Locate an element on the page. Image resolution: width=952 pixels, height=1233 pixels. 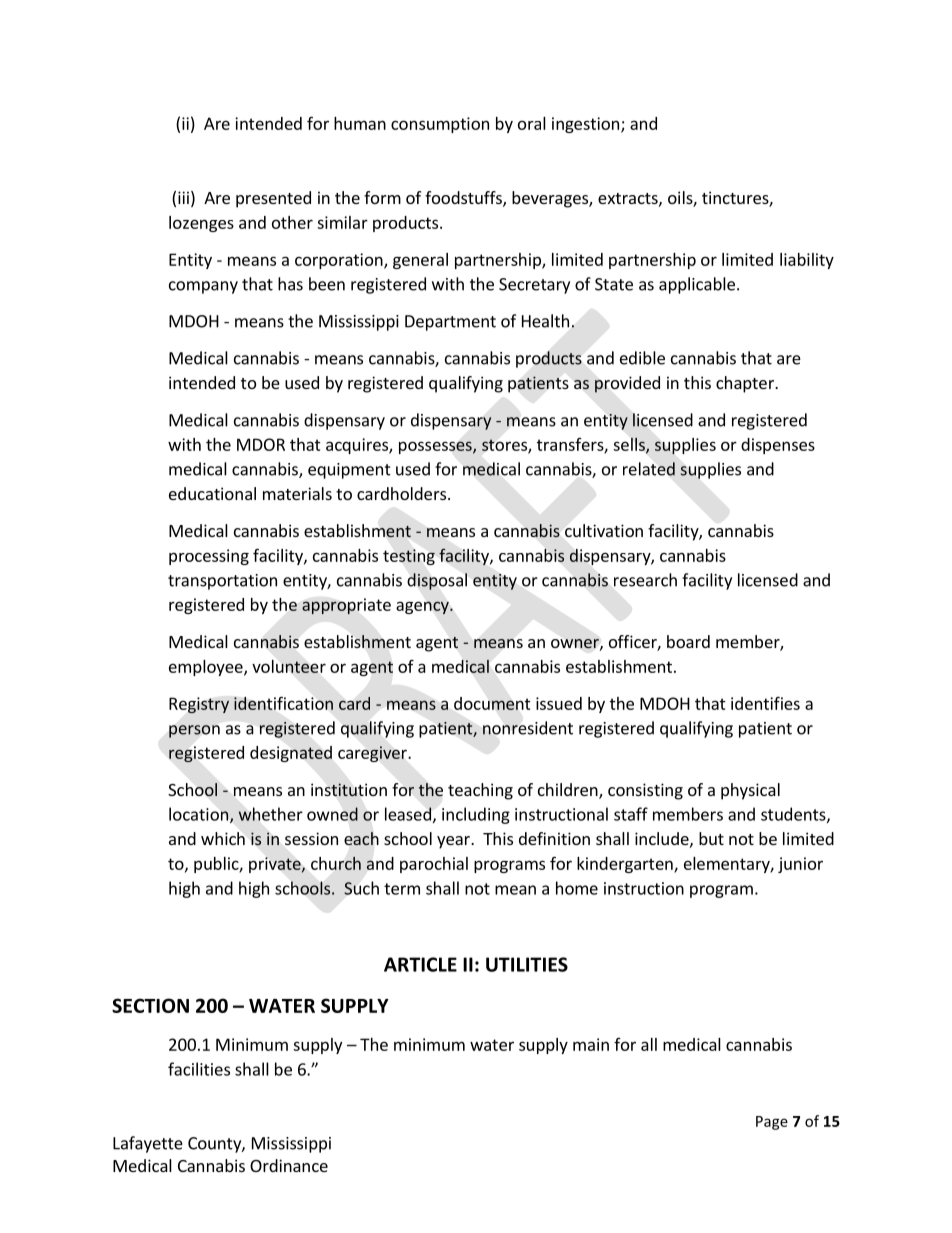
consumption is located at coordinates (440, 125).
